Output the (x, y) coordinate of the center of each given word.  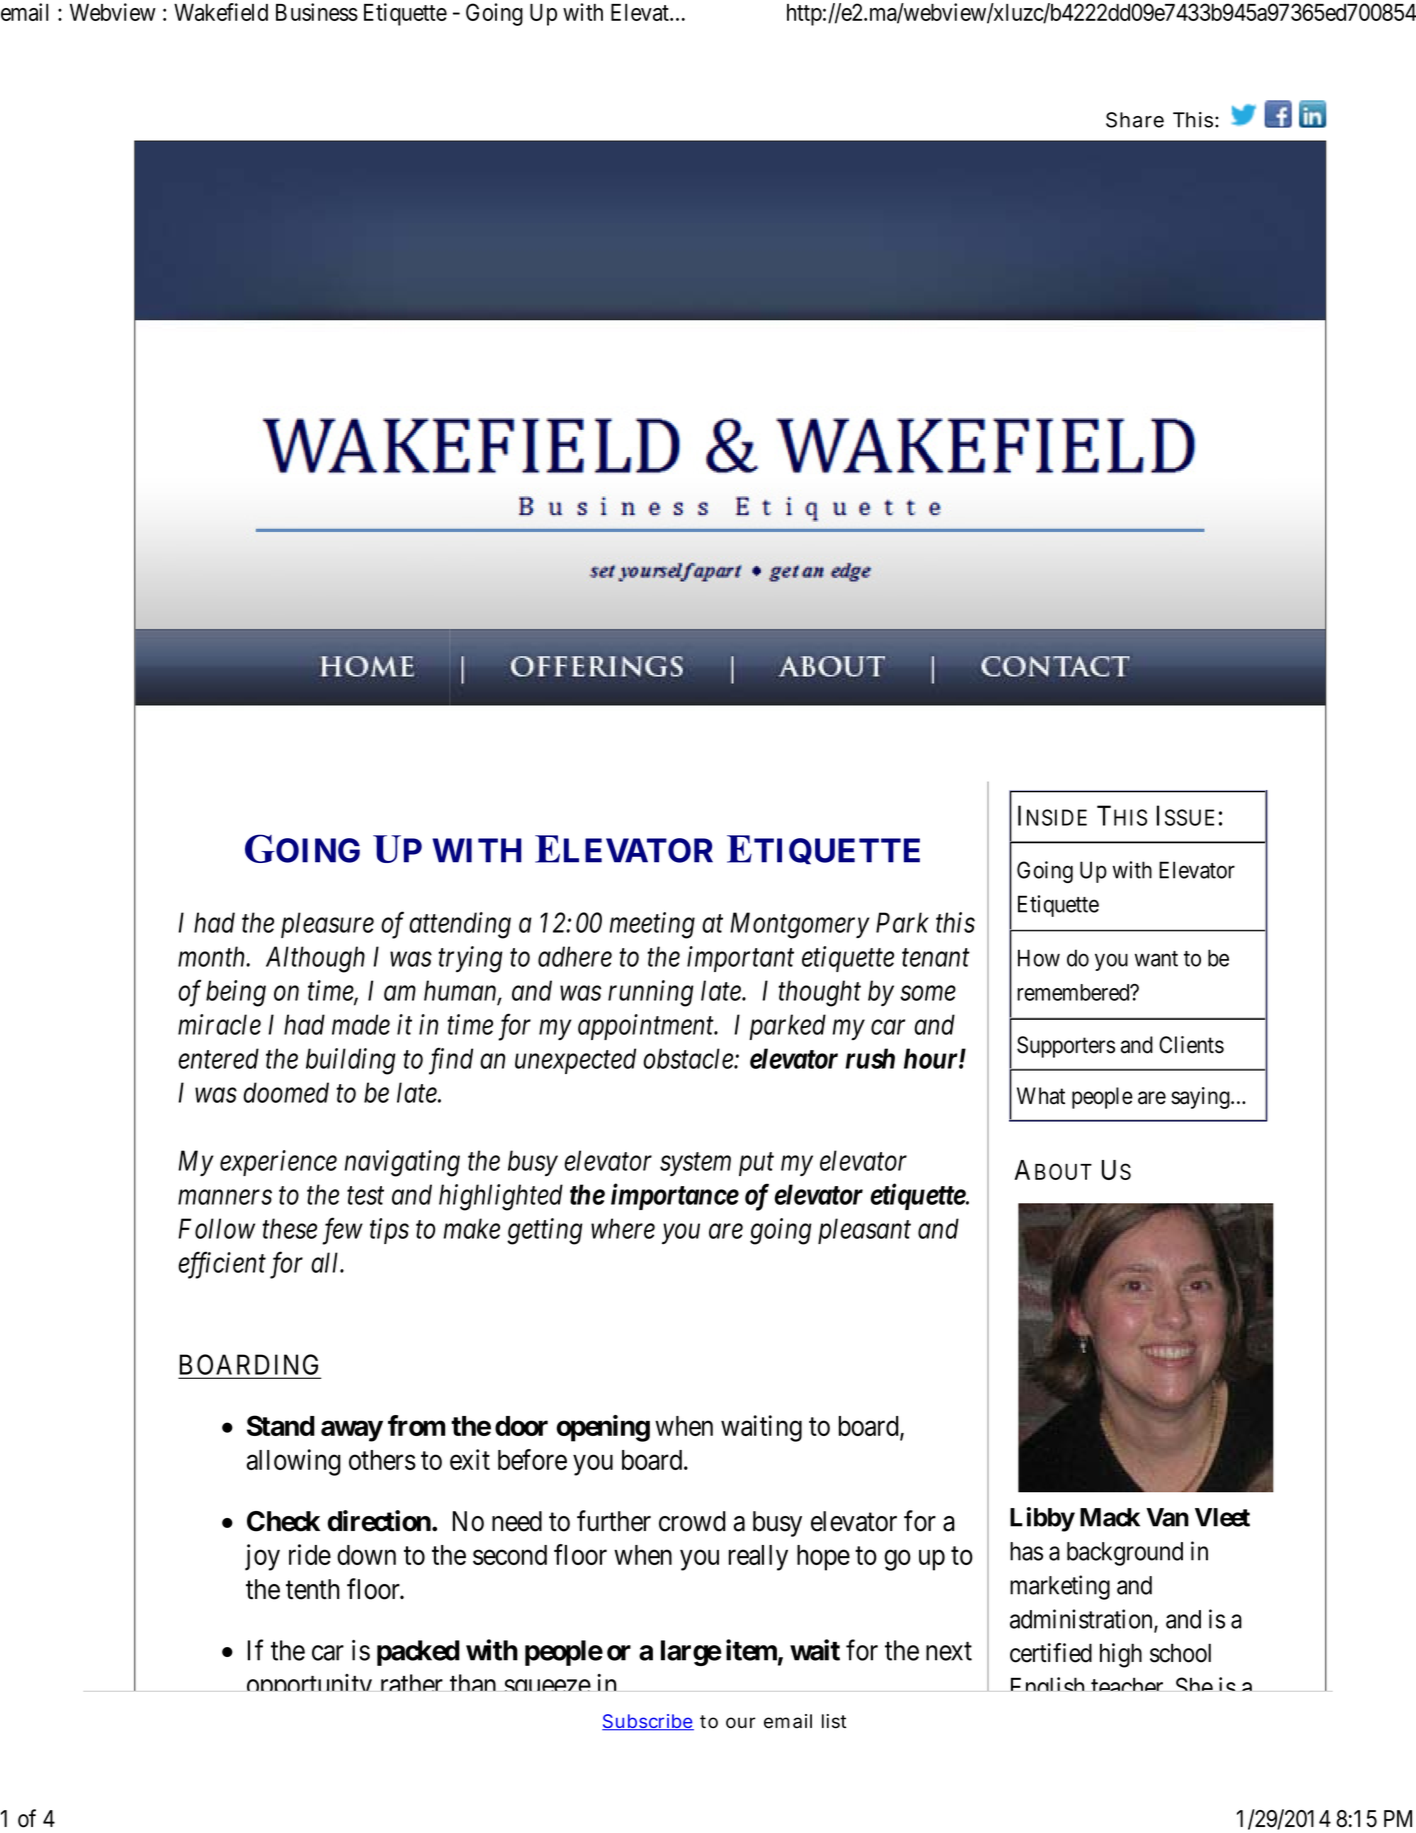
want (1156, 959)
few (342, 1231)
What (1041, 1096)
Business (317, 12)
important (740, 959)
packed (418, 1653)
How (1039, 958)
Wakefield (221, 12)
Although (315, 959)
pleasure (327, 925)
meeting (652, 925)
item (751, 1650)
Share (1135, 120)
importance (675, 1197)
